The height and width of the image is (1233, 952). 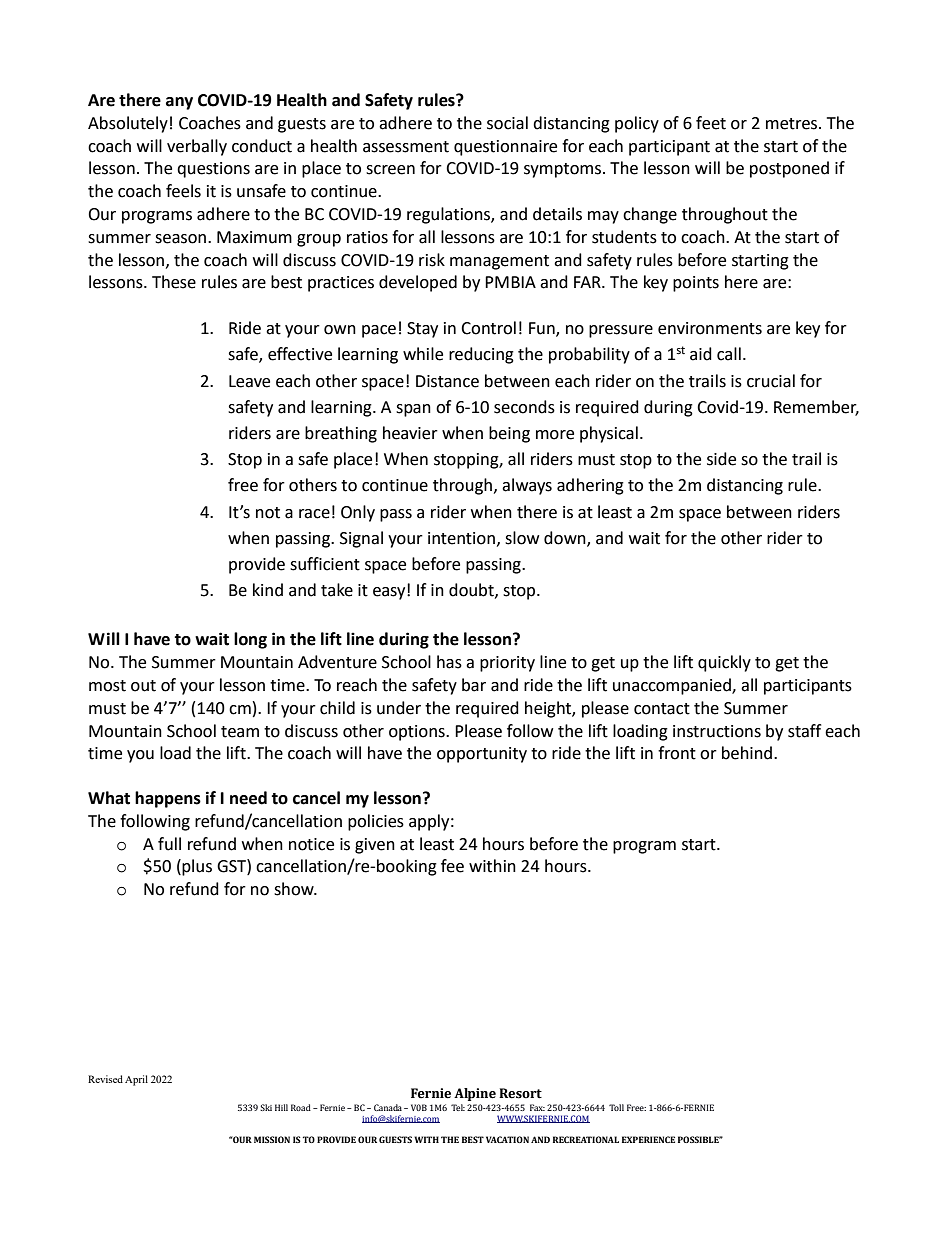 I want to click on April, so click(x=136, y=1080).
